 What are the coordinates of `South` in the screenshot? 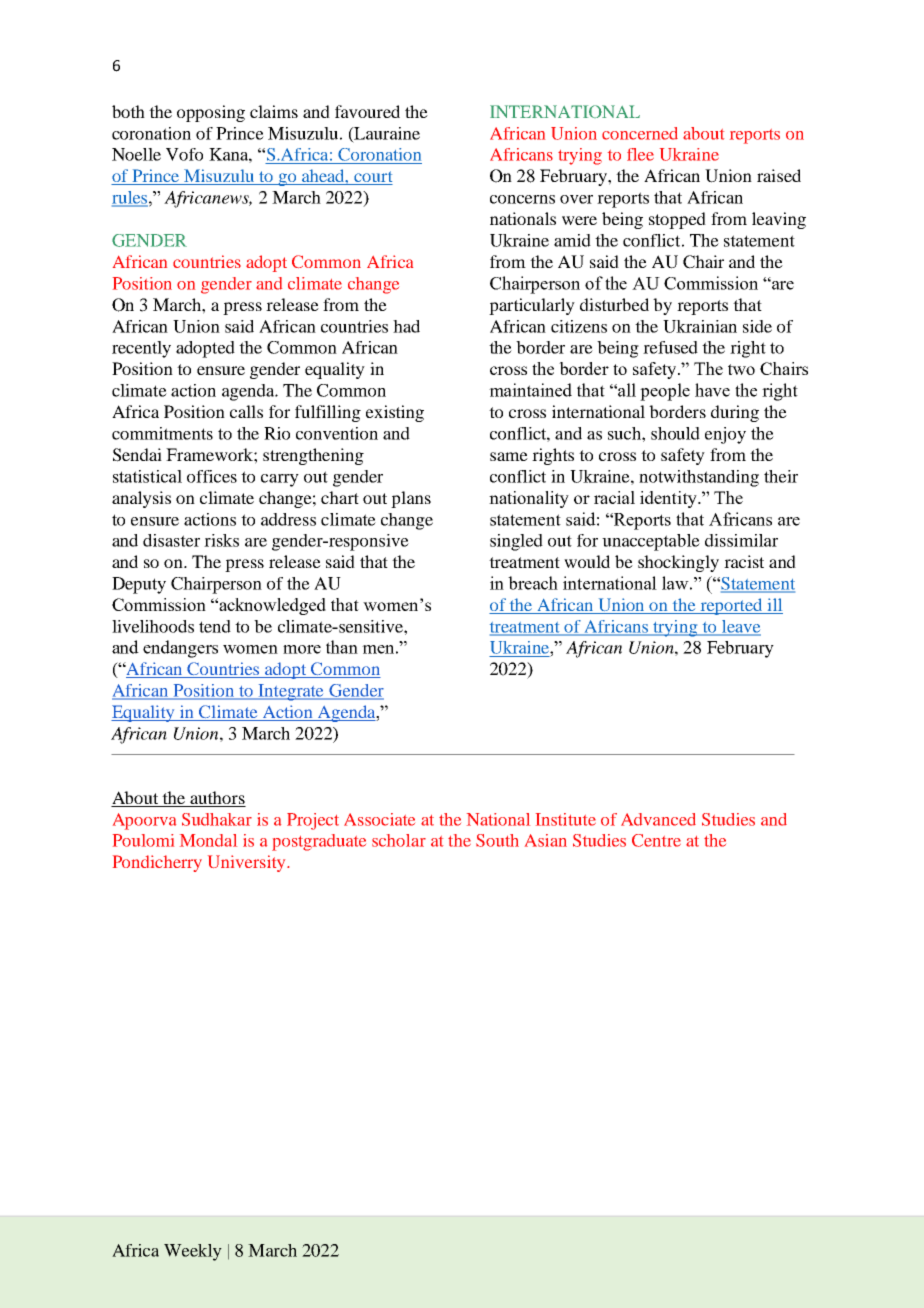 It's located at (497, 840).
